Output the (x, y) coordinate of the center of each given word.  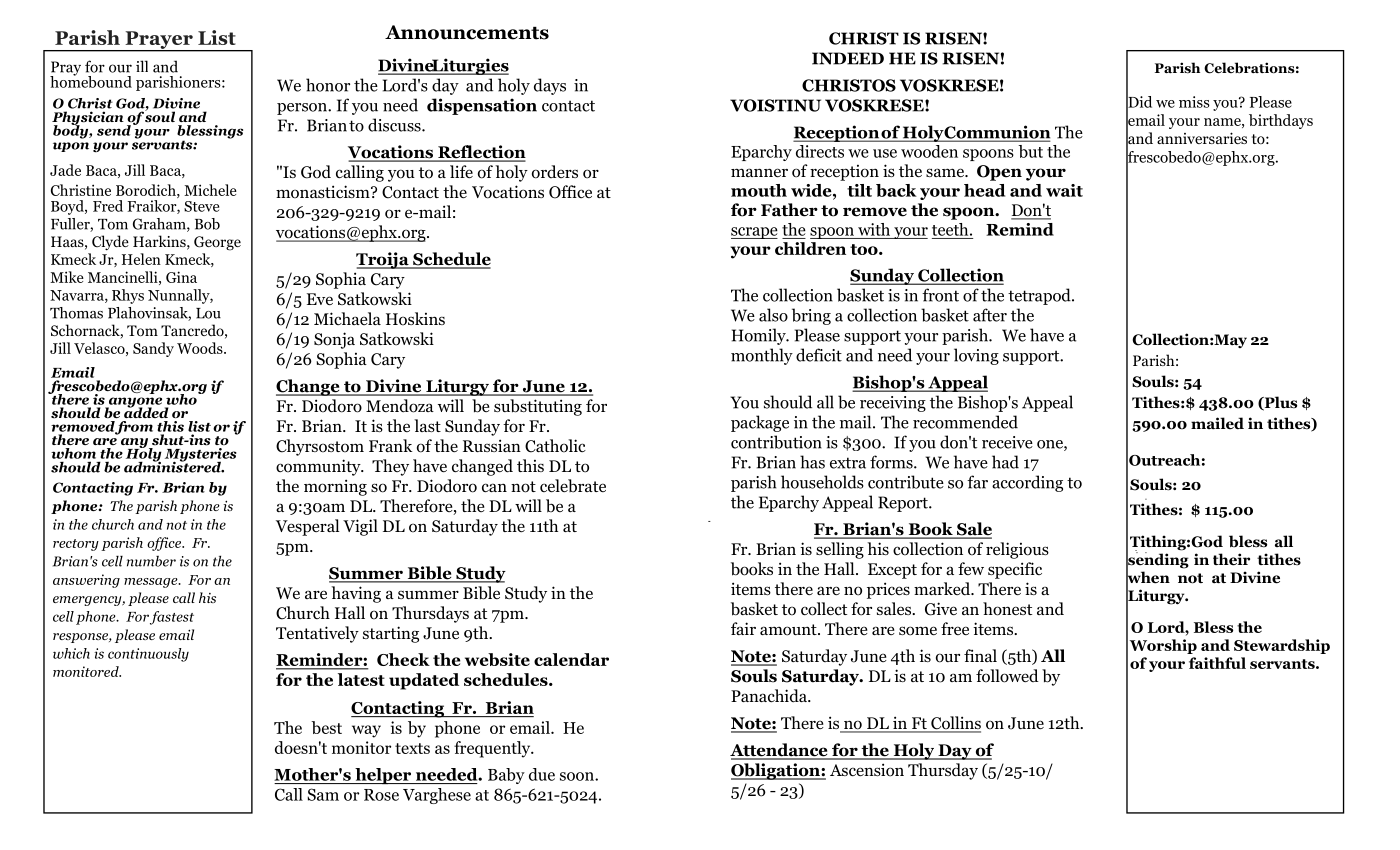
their (1231, 559)
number (151, 561)
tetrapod (1040, 296)
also (773, 315)
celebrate (573, 486)
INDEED (848, 58)
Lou (208, 313)
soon (578, 776)
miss (1194, 102)
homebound (91, 80)
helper (383, 776)
